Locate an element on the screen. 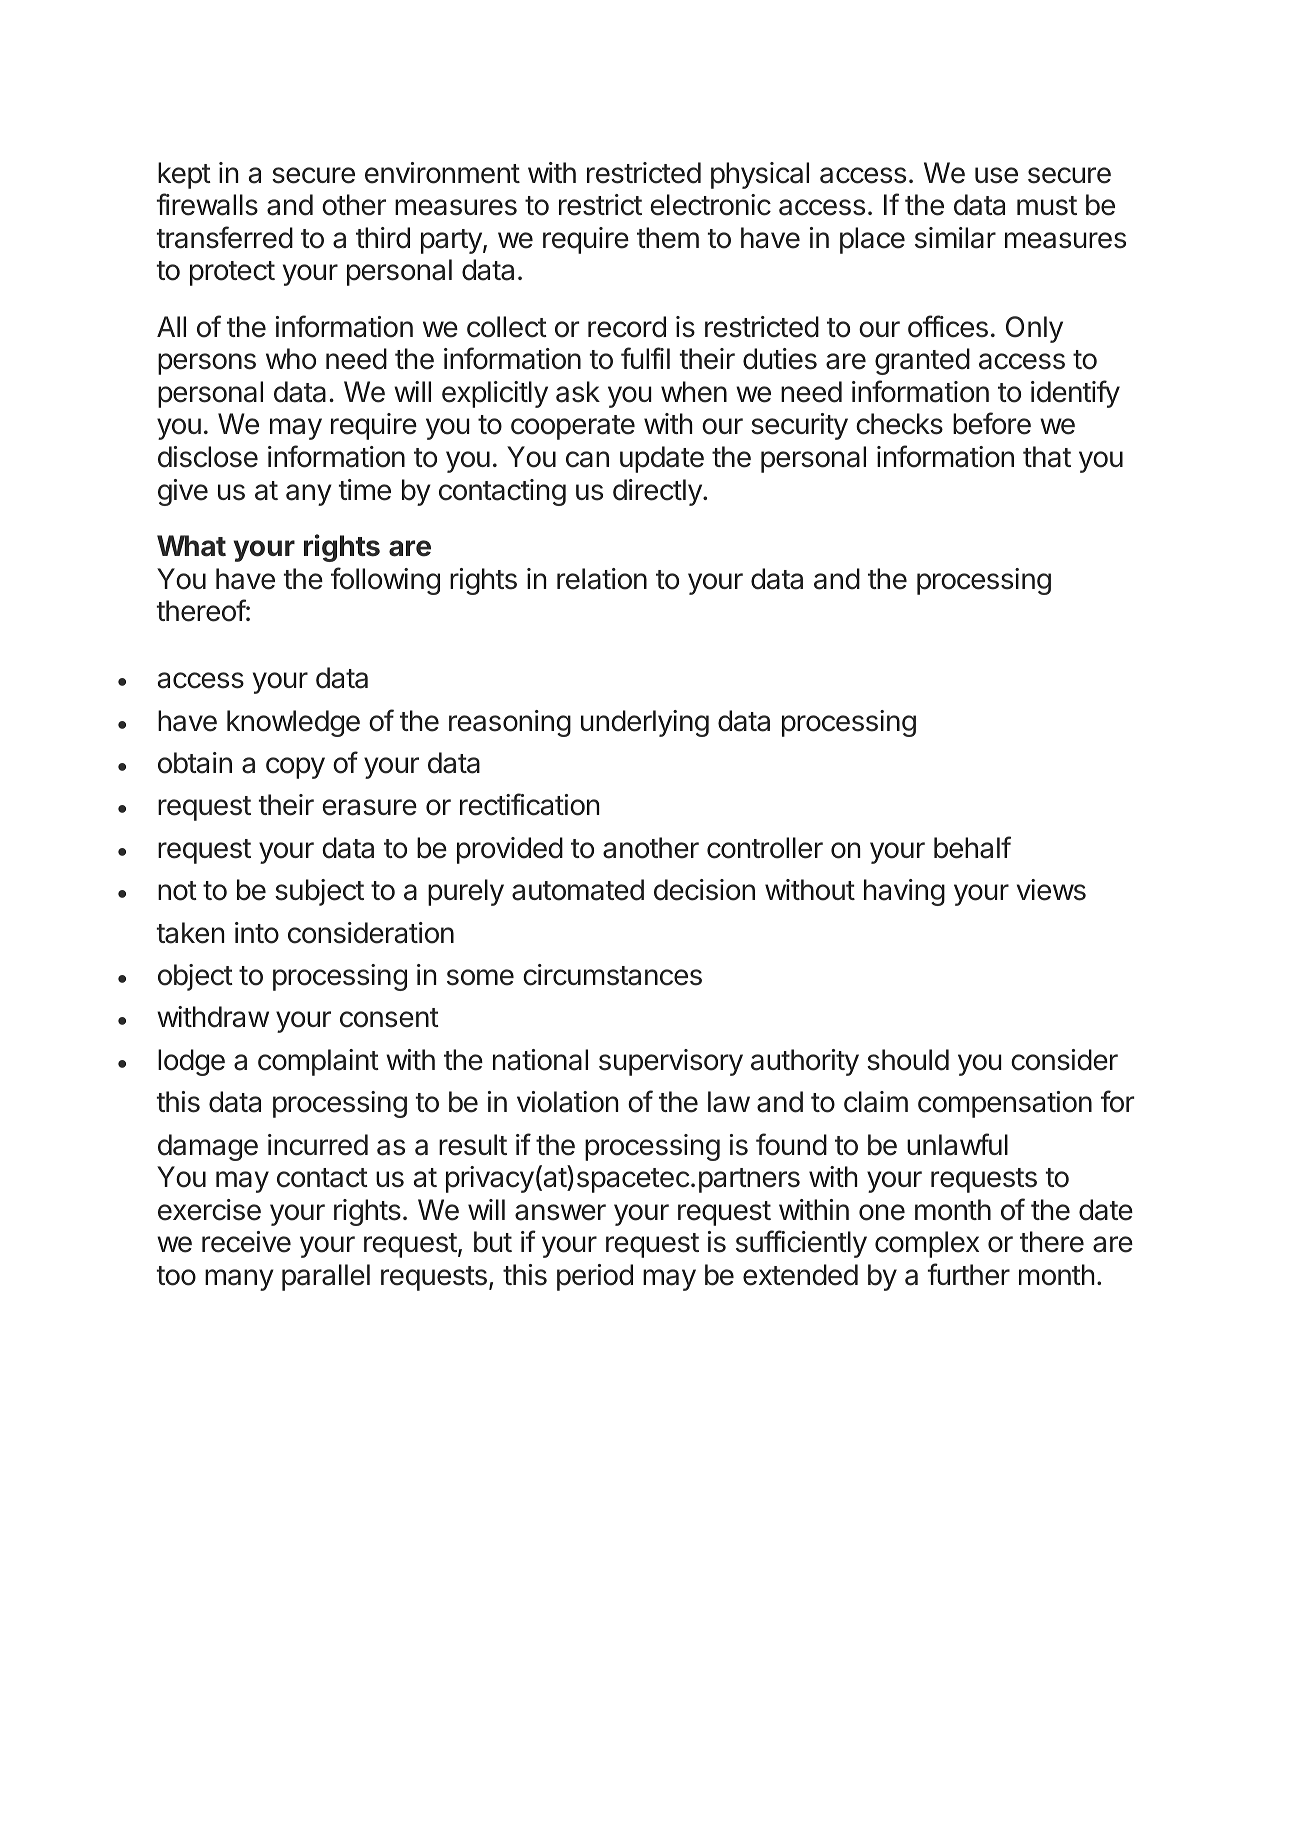  similar is located at coordinates (955, 238).
